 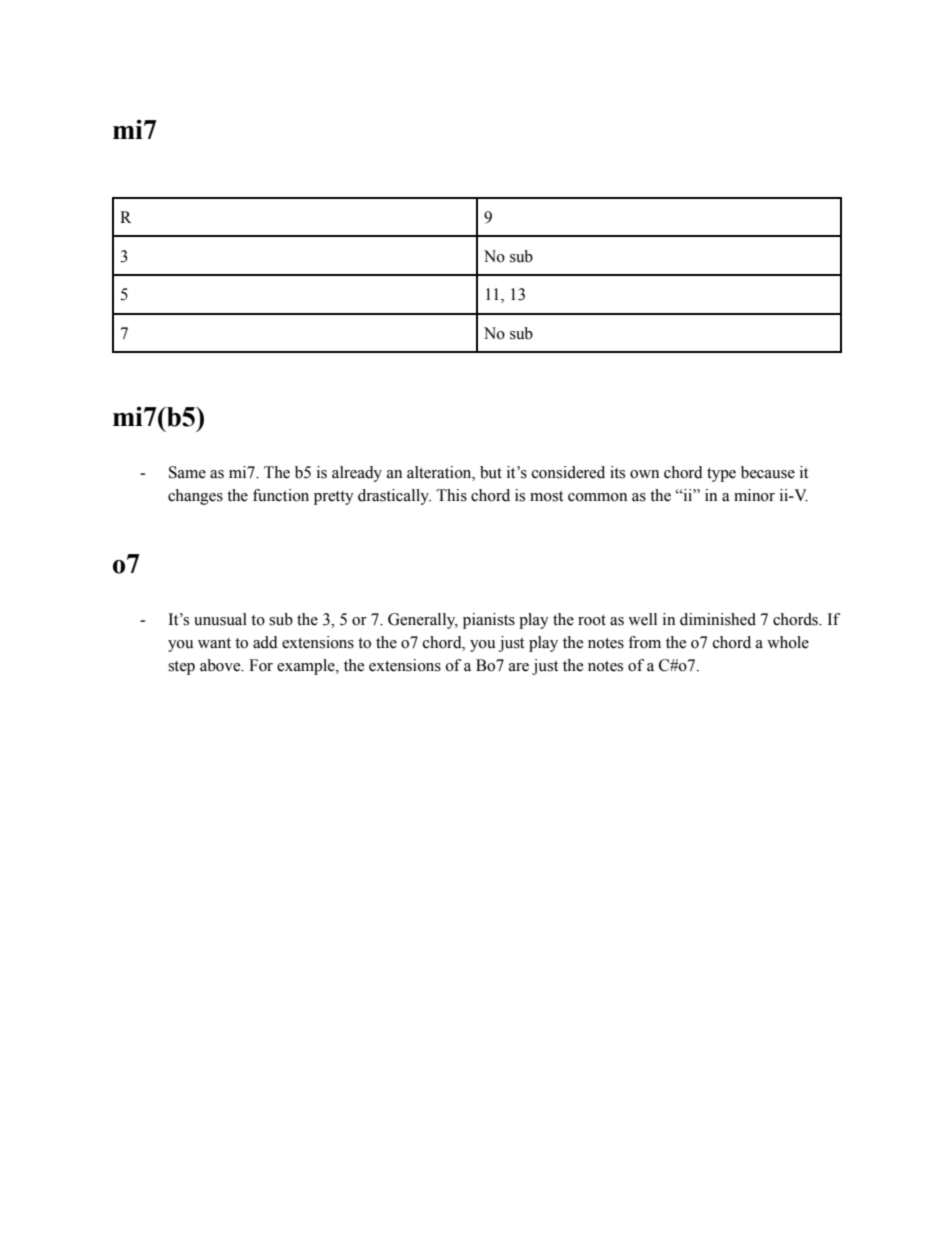 I want to click on are, so click(x=519, y=667).
